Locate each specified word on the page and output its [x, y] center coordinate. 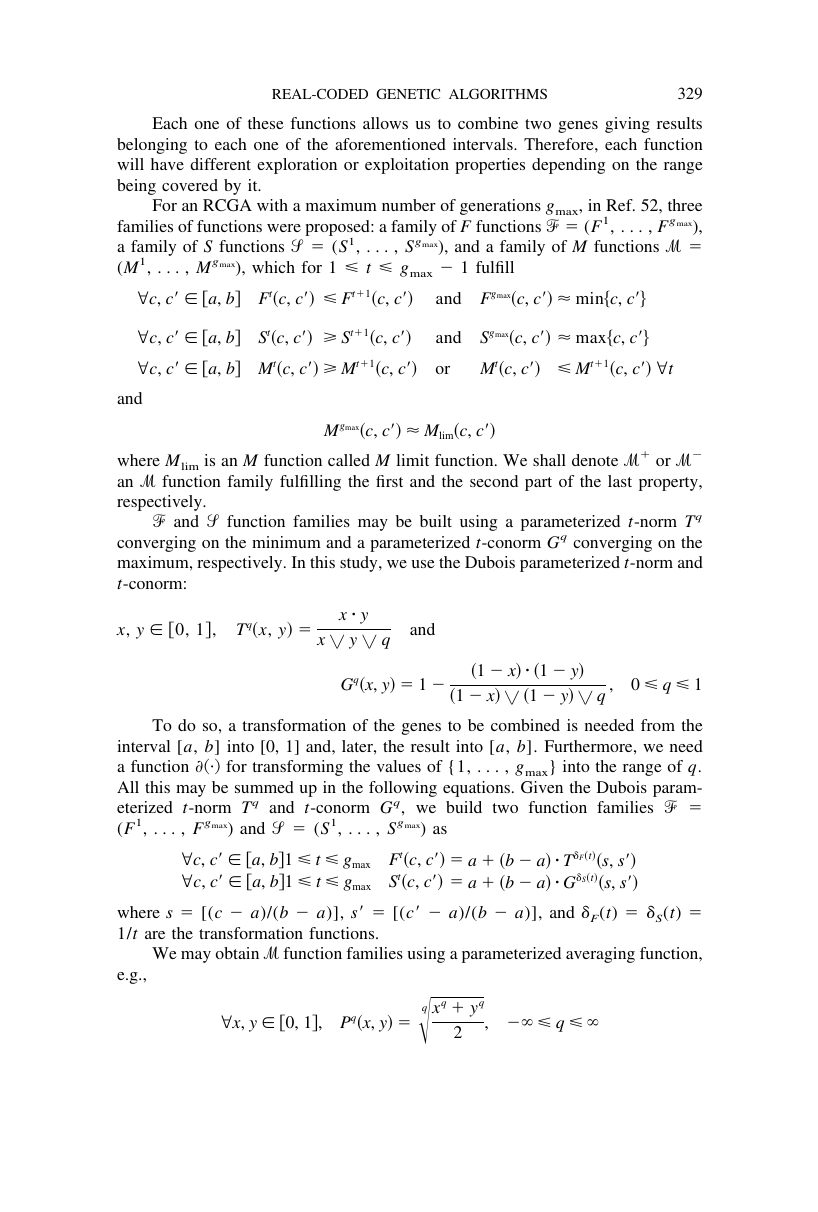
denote [595, 460]
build [464, 807]
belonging [152, 146]
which [273, 267]
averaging [600, 955]
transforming [297, 768]
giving [627, 125]
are [155, 935]
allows [385, 123]
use [423, 564]
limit [412, 460]
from [658, 725]
